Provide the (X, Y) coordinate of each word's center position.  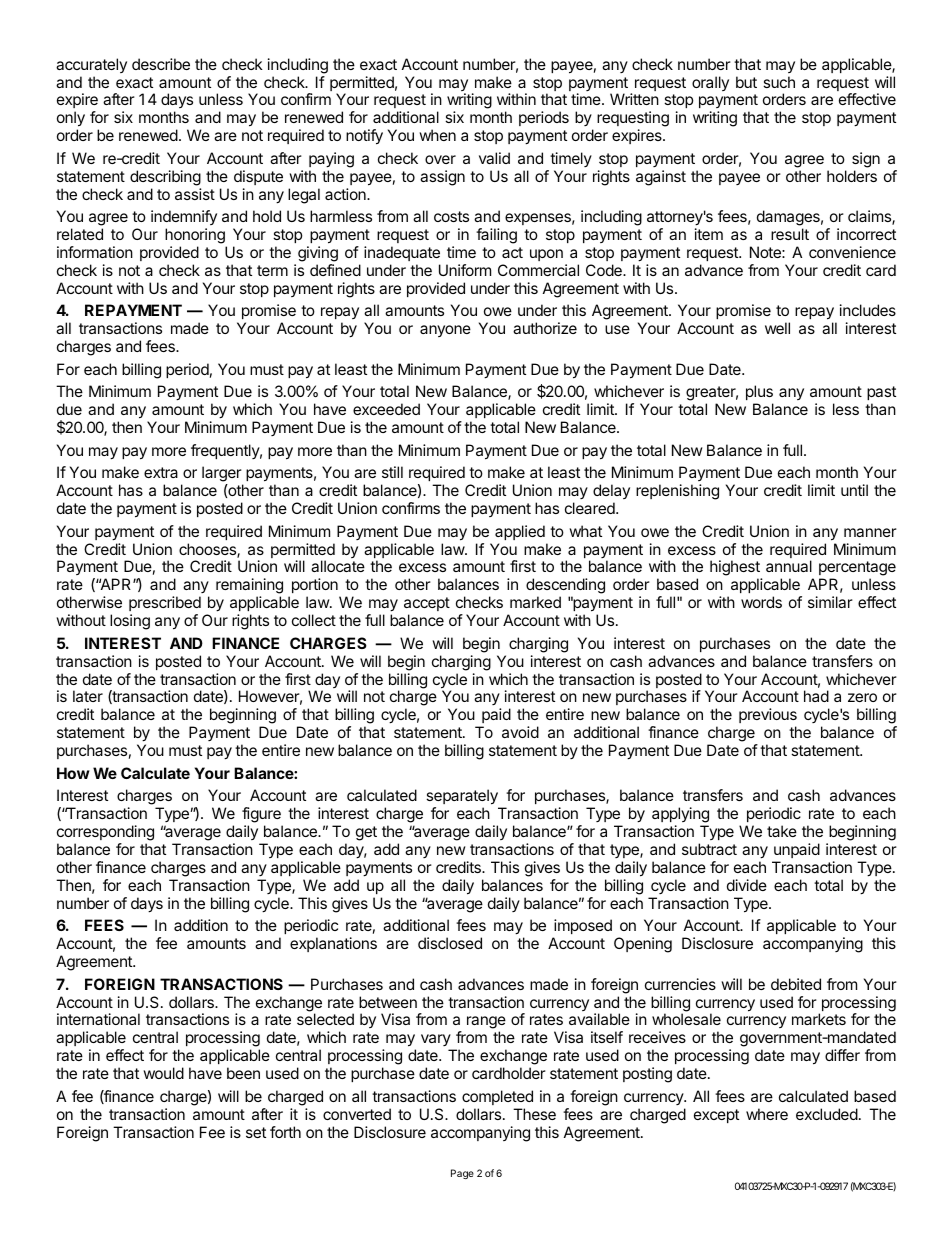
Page (462, 1174)
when (437, 135)
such (779, 82)
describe (161, 64)
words (761, 602)
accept (427, 604)
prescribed (165, 603)
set (256, 1132)
